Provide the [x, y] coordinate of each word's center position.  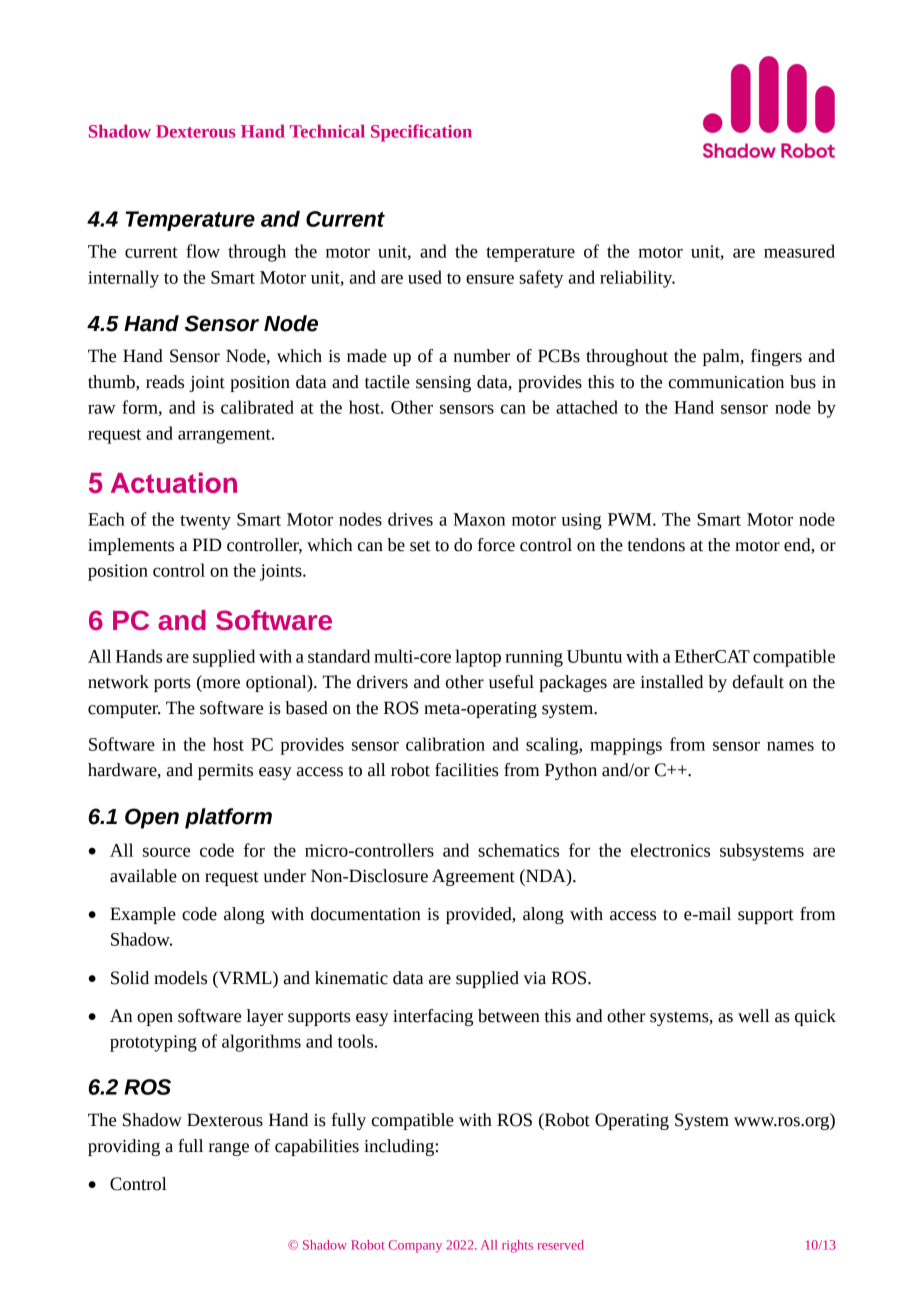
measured [799, 251]
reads [165, 382]
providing [124, 1147]
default [758, 682]
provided [480, 915]
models [180, 978]
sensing [443, 384]
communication [726, 382]
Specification [421, 133]
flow [203, 251]
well [754, 1016]
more [220, 685]
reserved [561, 1245]
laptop [478, 658]
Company [415, 1246]
